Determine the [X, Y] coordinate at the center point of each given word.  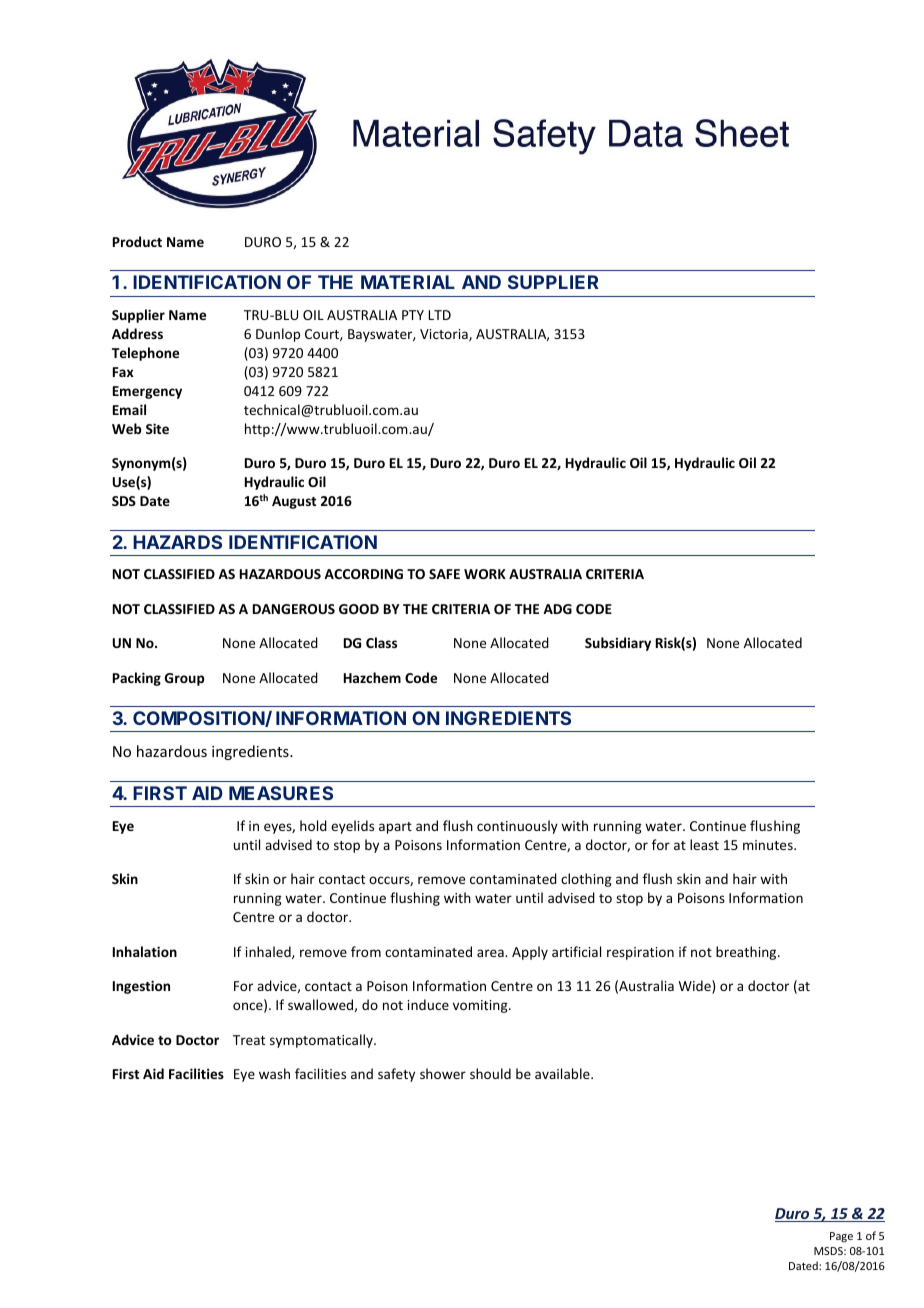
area [491, 953]
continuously [517, 827]
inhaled [269, 952]
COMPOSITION [199, 719]
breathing [747, 953]
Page [841, 1237]
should [490, 1073]
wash [274, 1073]
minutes [769, 845]
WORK [485, 574]
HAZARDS [177, 542]
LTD [439, 315]
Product [137, 241]
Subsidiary [618, 644]
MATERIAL [408, 282]
